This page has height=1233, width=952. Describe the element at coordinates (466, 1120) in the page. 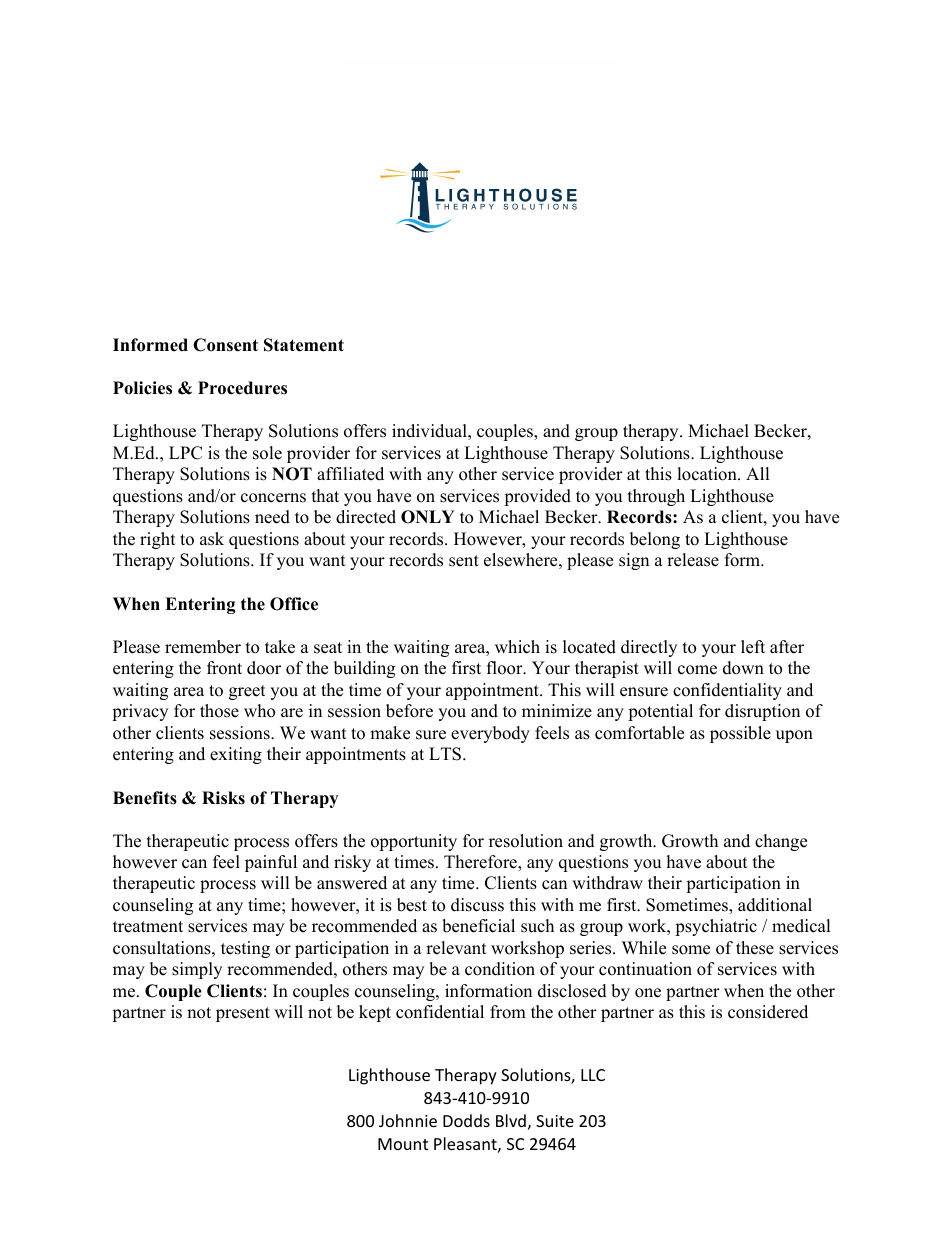

I see `Dodds` at that location.
